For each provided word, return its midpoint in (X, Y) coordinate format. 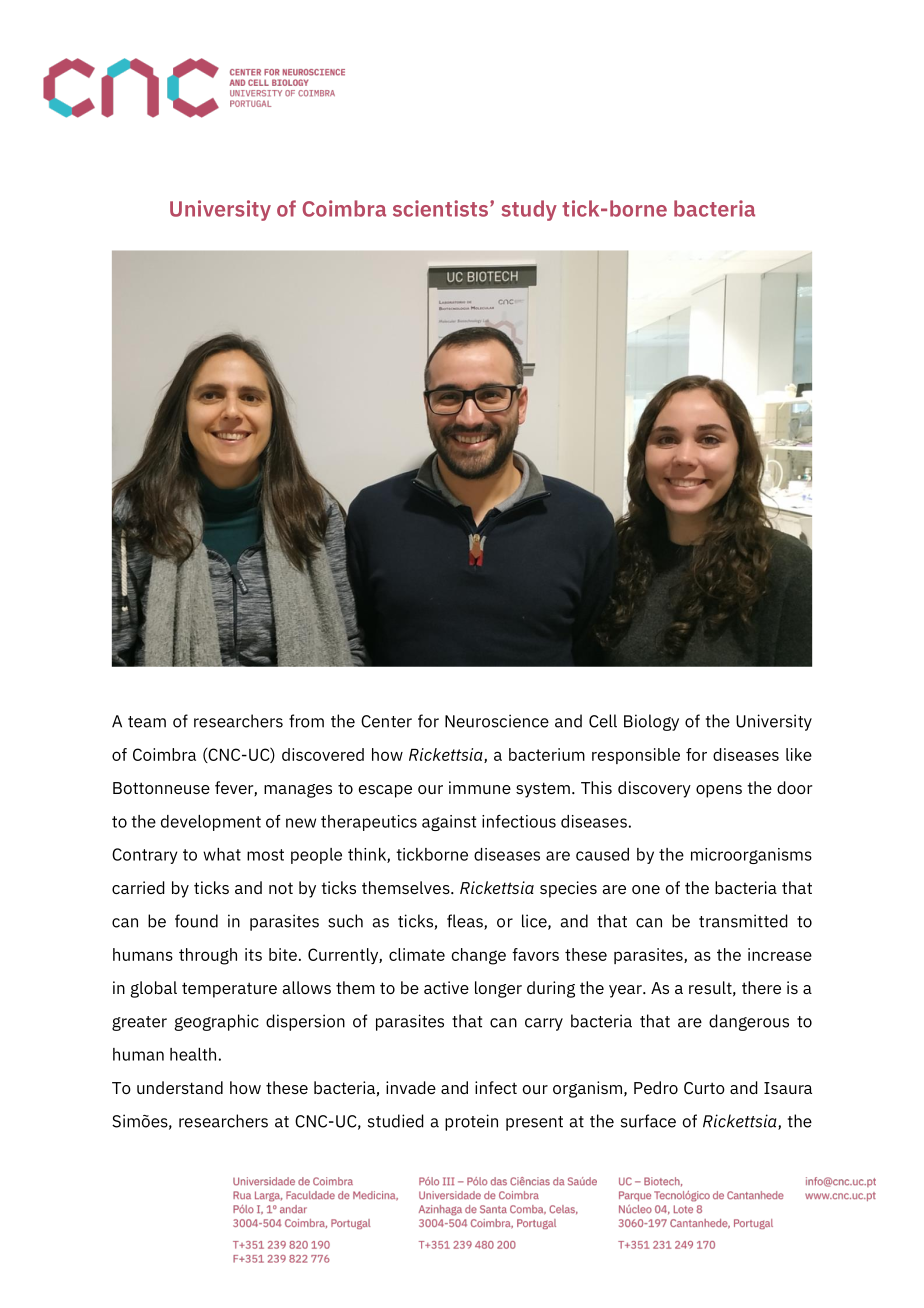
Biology (651, 722)
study (529, 210)
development (211, 823)
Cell (603, 721)
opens (719, 791)
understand (180, 1087)
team (147, 722)
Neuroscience (497, 721)
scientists (440, 208)
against (449, 823)
